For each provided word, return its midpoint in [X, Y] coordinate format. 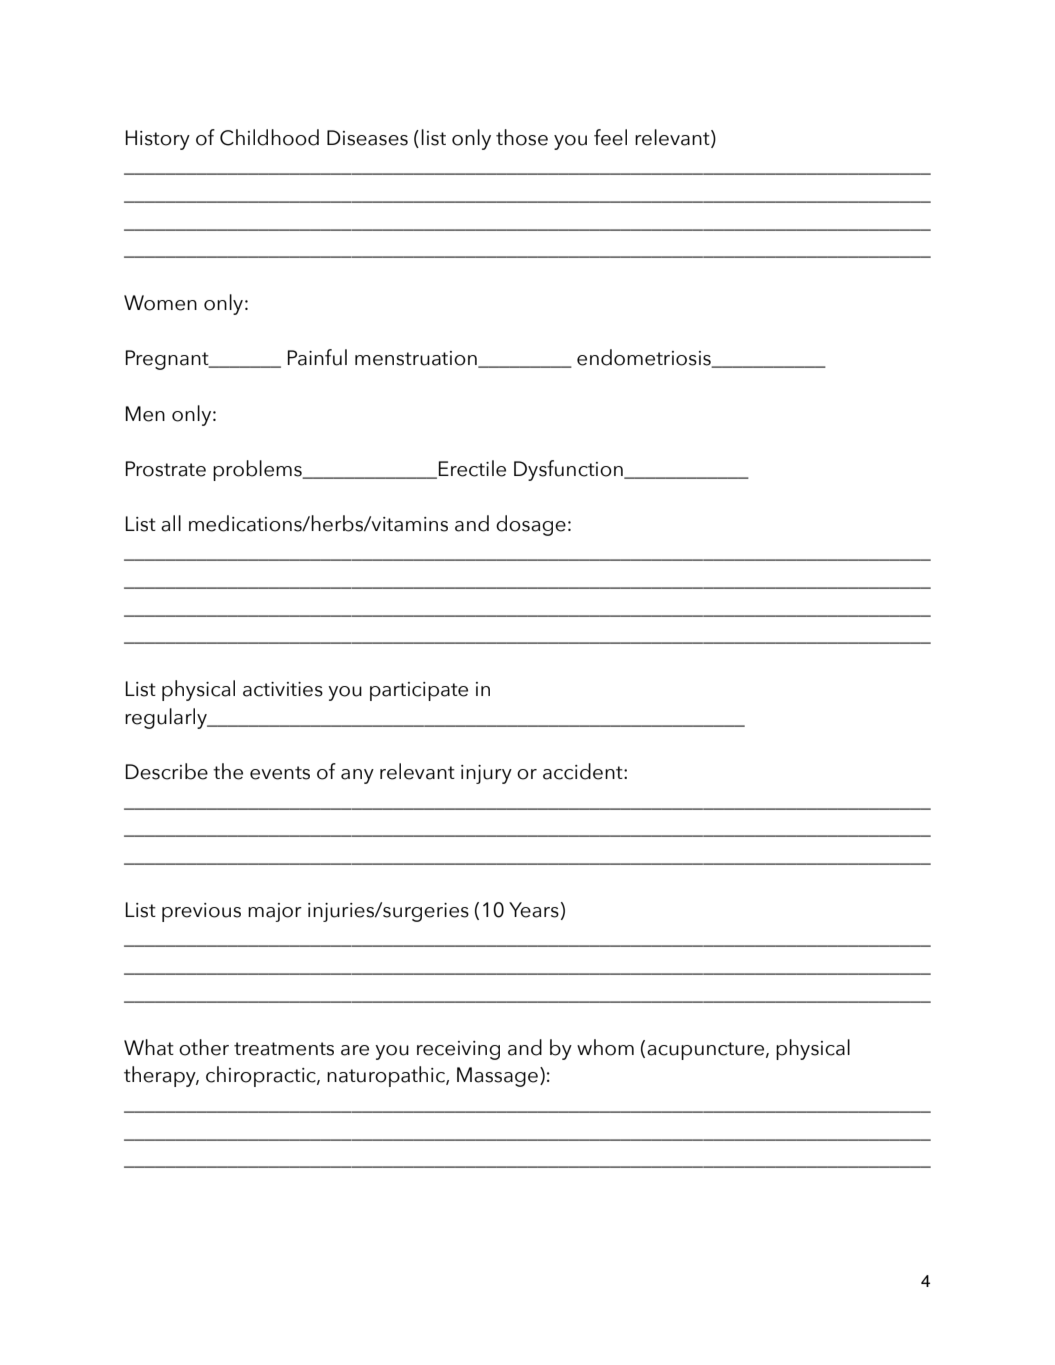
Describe [167, 771]
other [204, 1047]
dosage [531, 525]
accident [584, 771]
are [355, 1050]
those [522, 137]
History [158, 140]
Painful [317, 357]
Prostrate [166, 469]
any [357, 776]
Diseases [367, 138]
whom [605, 1047]
